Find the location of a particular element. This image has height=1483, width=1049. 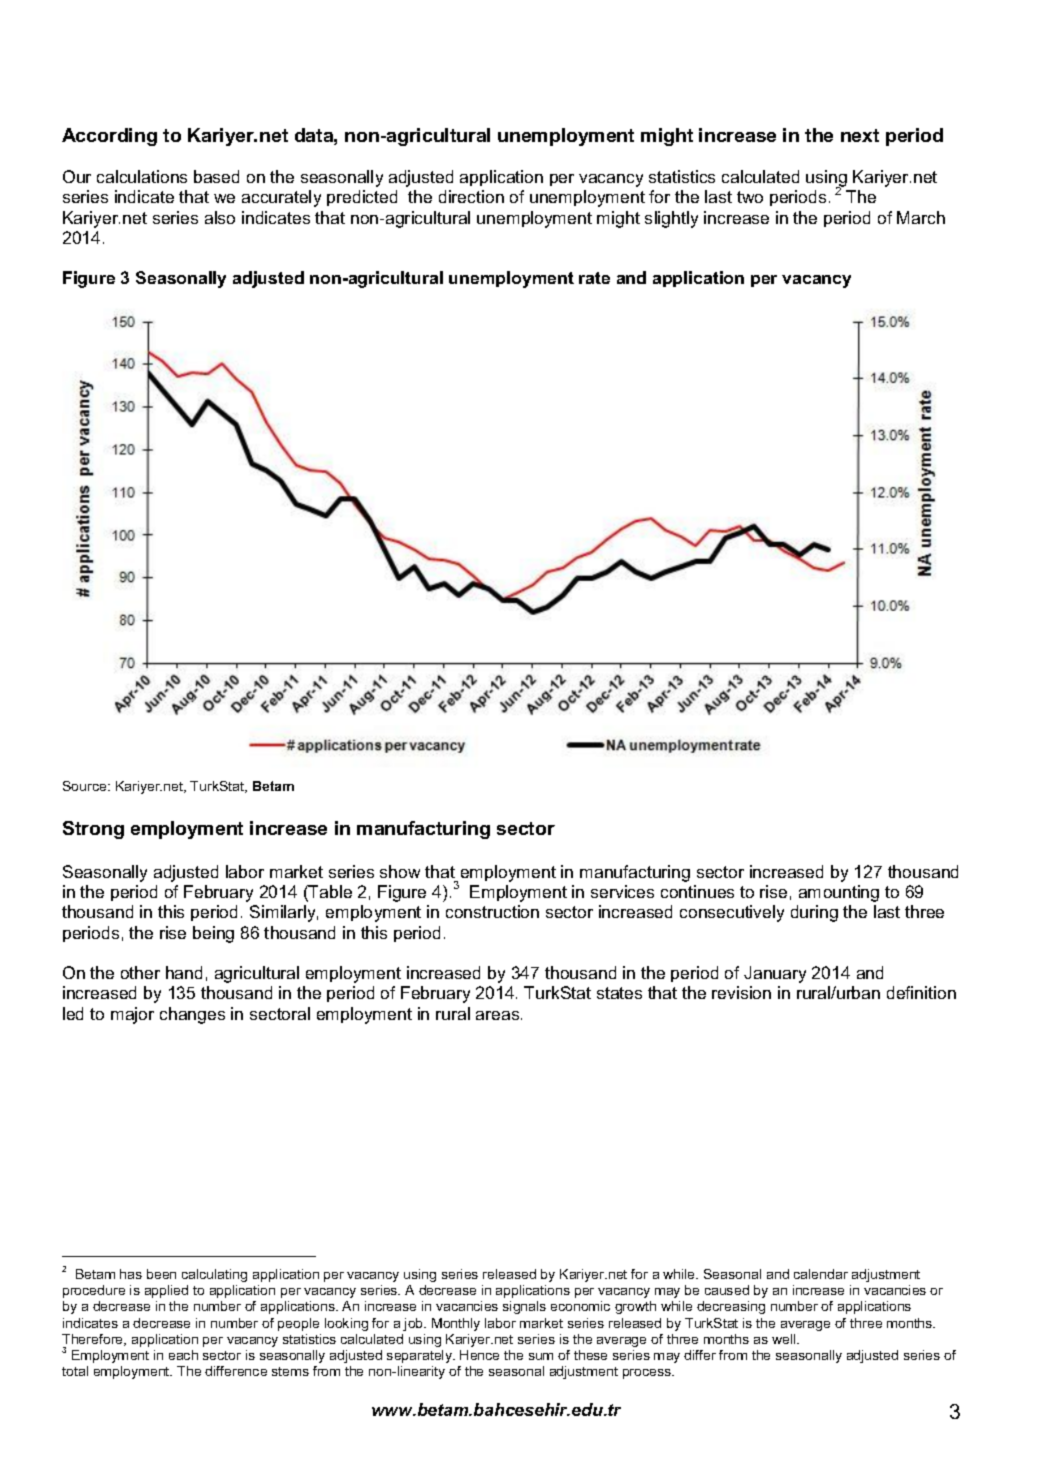

show is located at coordinates (400, 871).
